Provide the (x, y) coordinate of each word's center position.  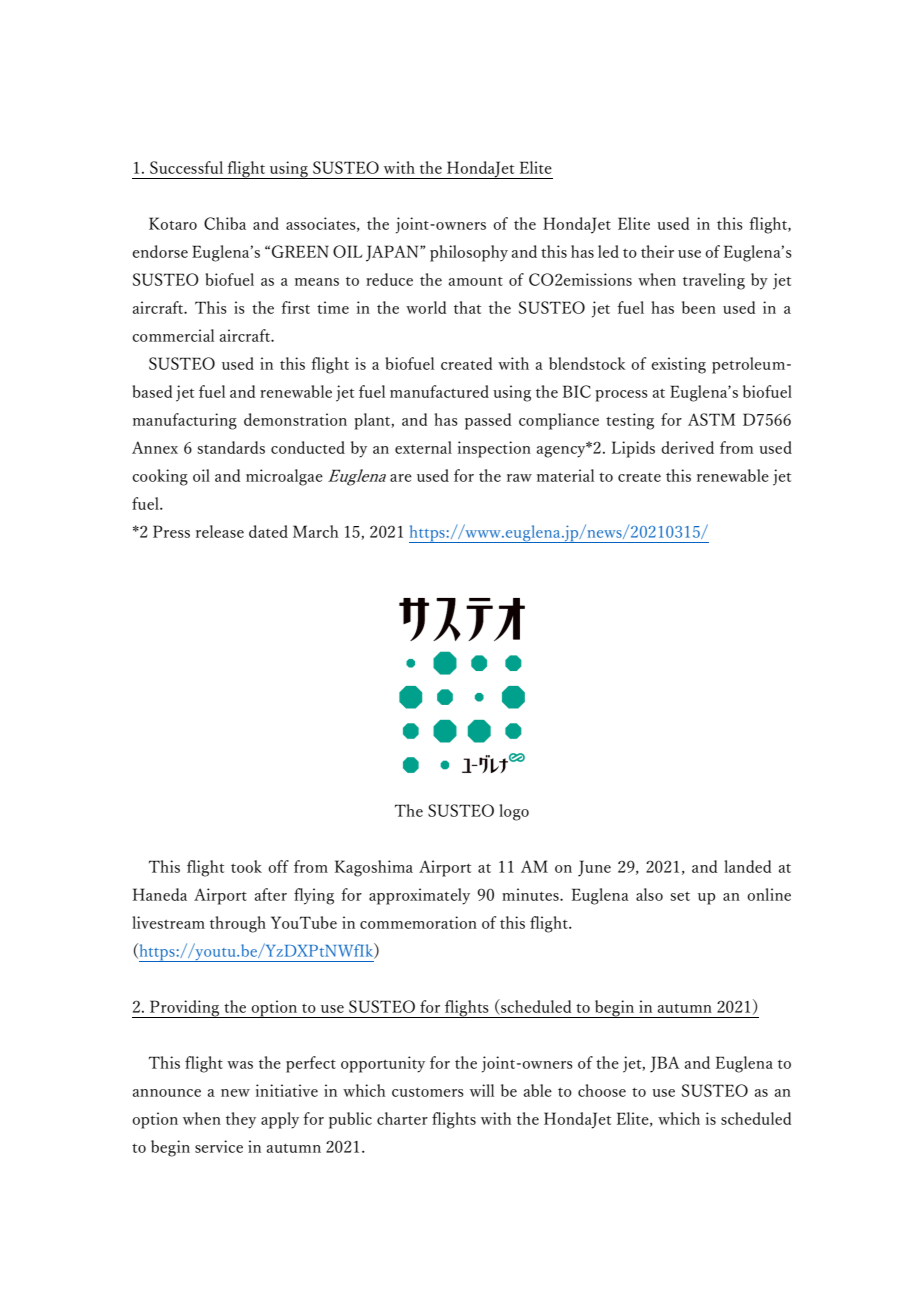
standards (231, 447)
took (246, 866)
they (241, 1120)
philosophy (469, 253)
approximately (419, 896)
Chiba (225, 223)
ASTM (711, 419)
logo (514, 812)
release (220, 531)
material (565, 475)
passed (488, 421)
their (657, 251)
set (680, 896)
